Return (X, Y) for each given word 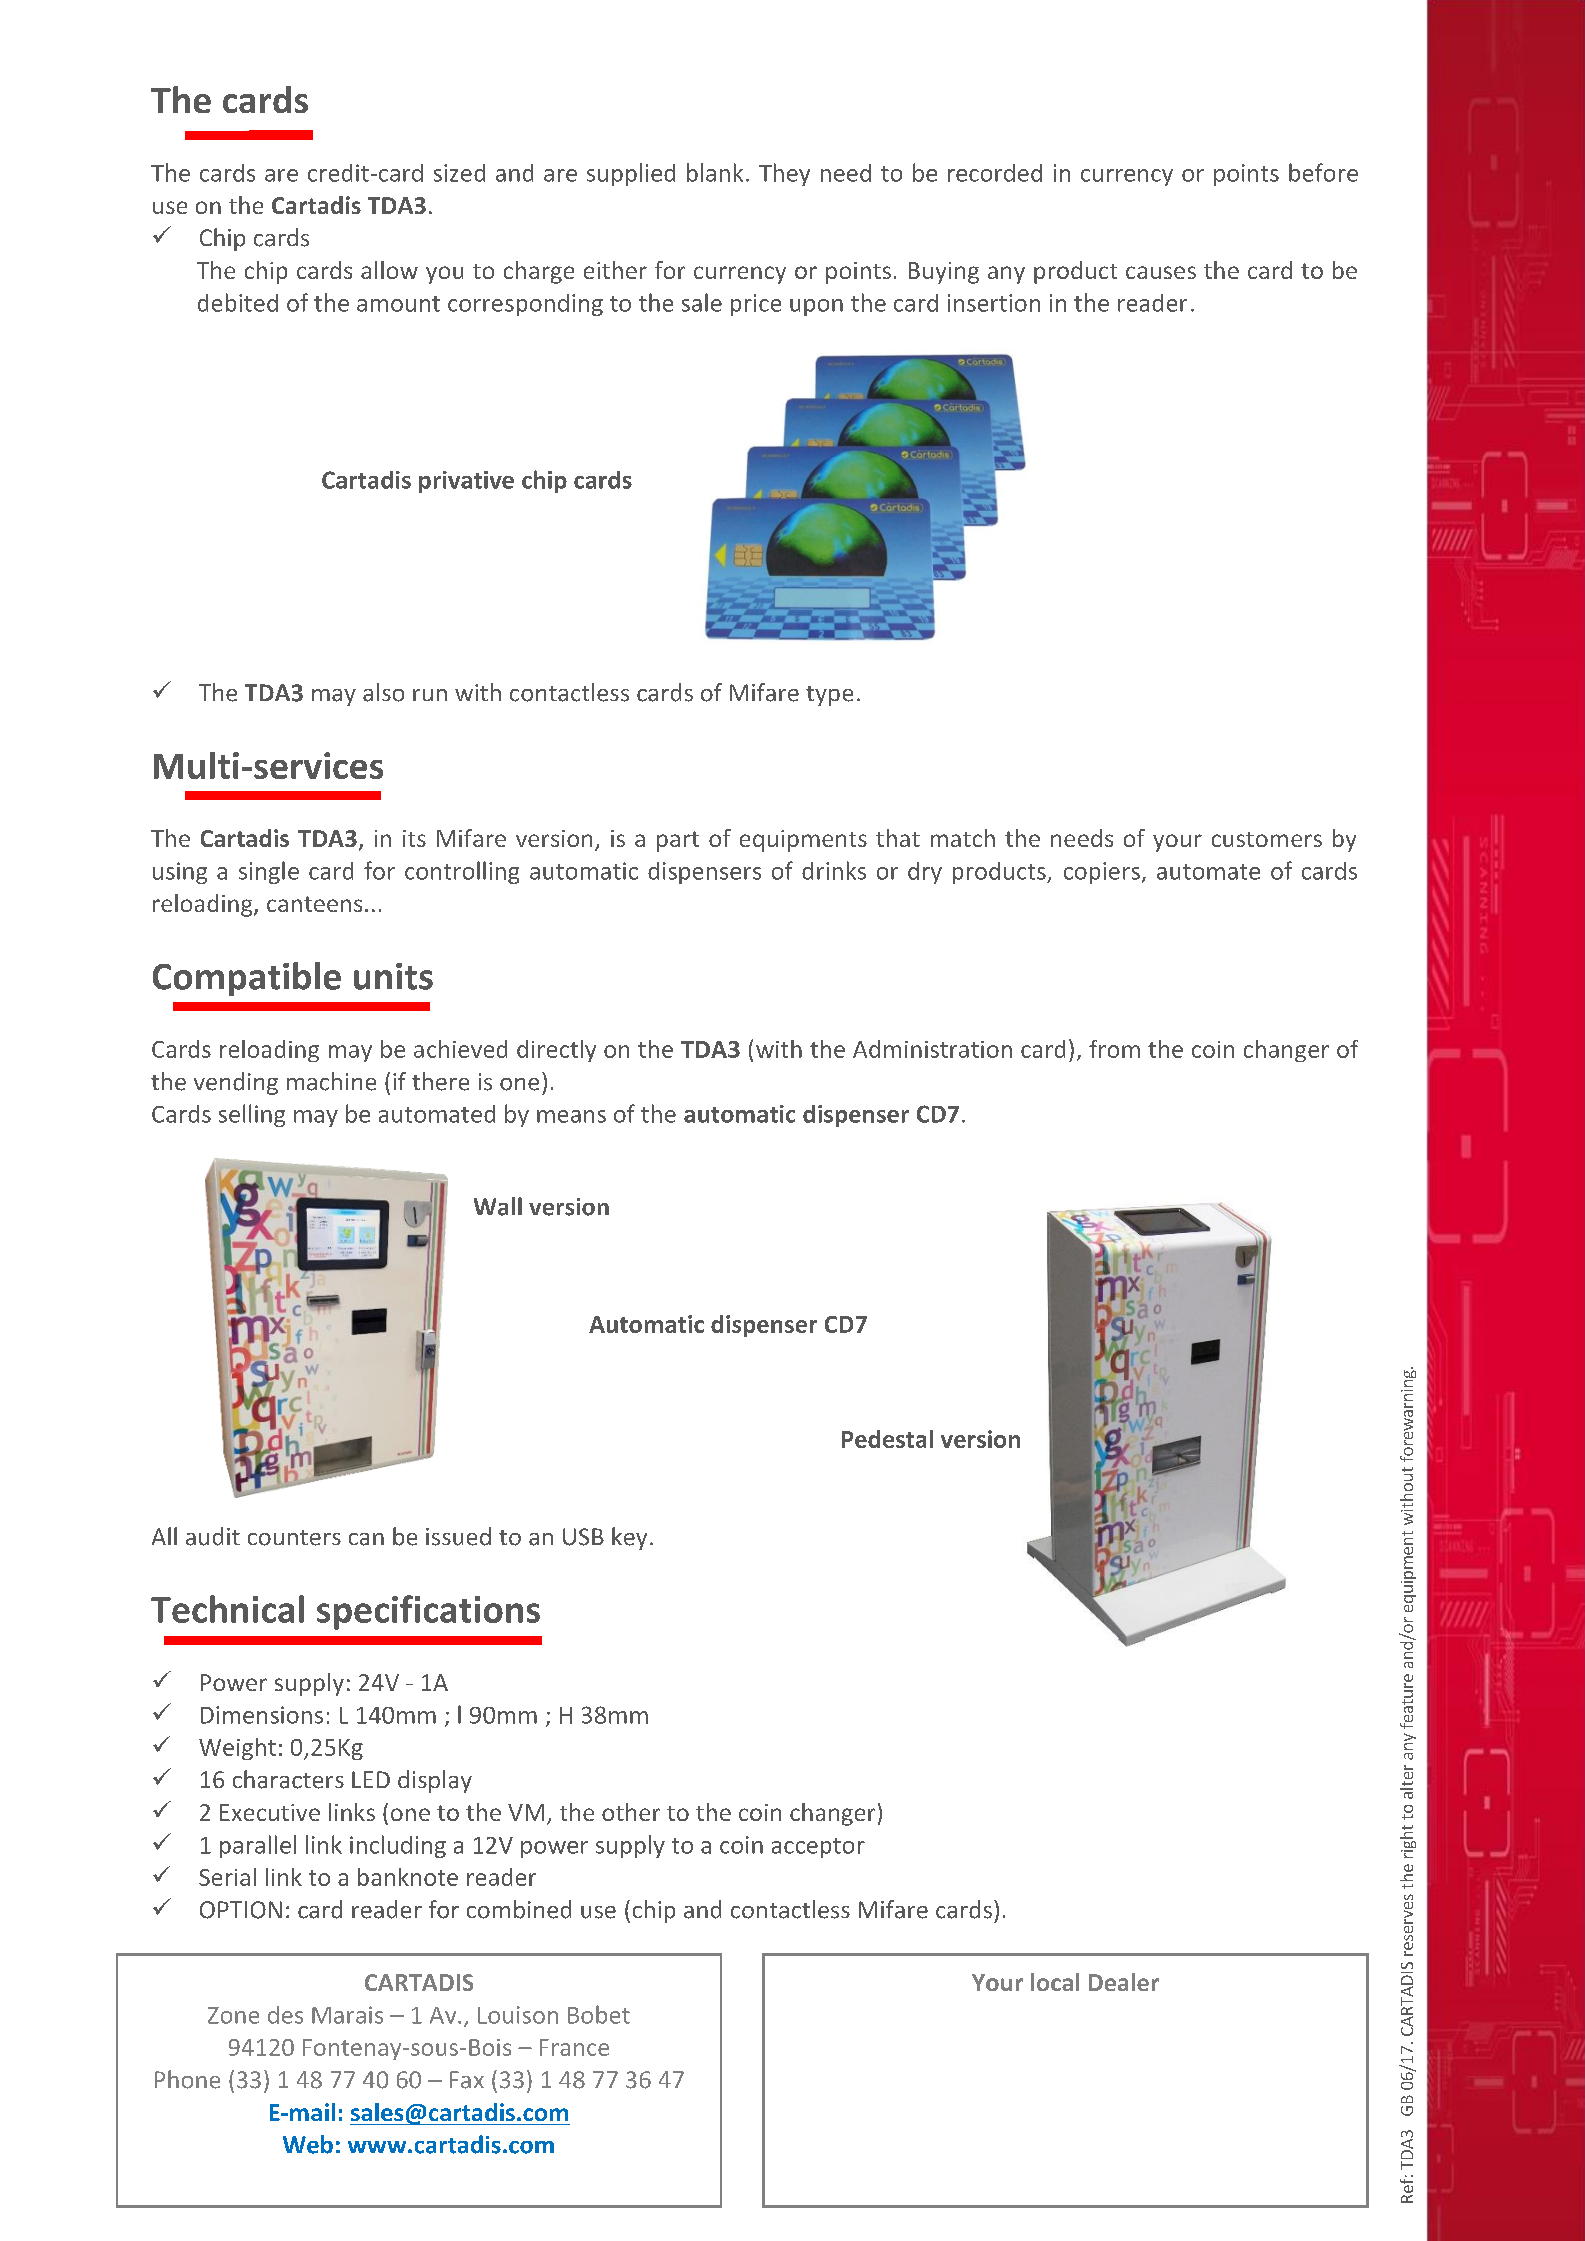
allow (389, 270)
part (678, 841)
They (784, 174)
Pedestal (887, 1439)
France (574, 2047)
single (269, 872)
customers (1267, 839)
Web (308, 2144)
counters (294, 1538)
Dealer (1124, 1982)
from (1114, 1049)
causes (1161, 272)
